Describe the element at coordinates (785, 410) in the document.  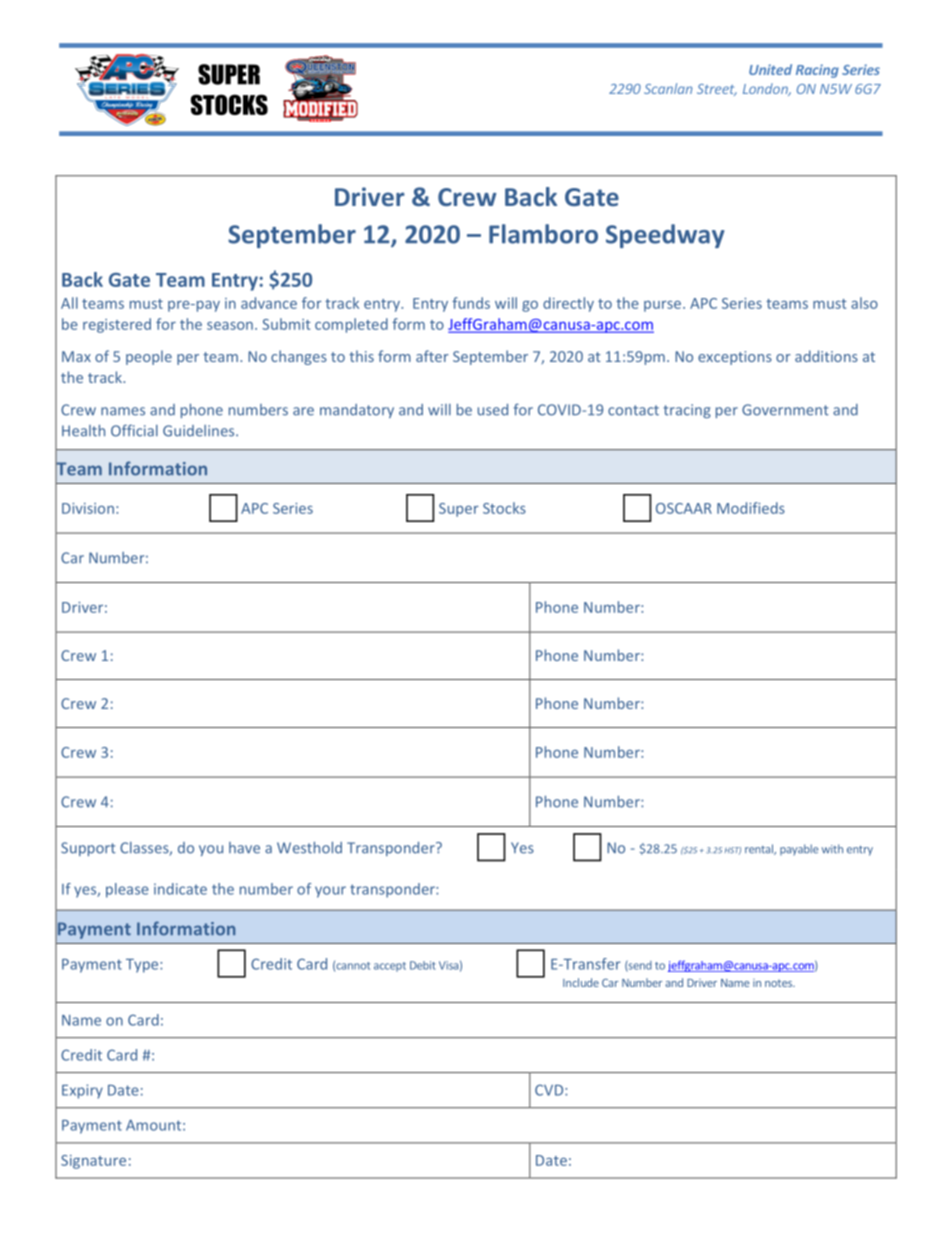
I see `Government` at that location.
